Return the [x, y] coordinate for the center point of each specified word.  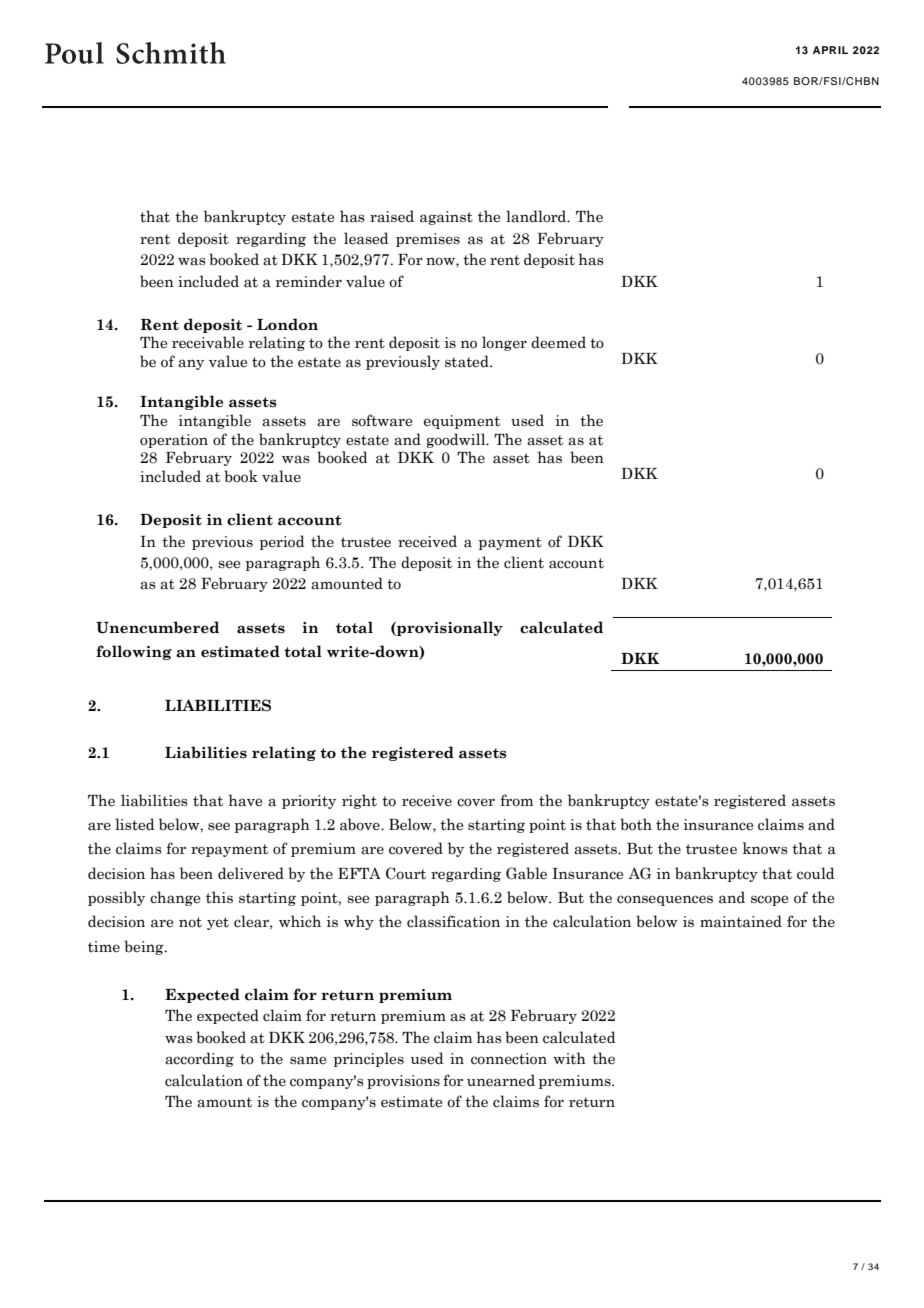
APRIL [830, 50]
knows [765, 848]
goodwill [457, 440]
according [199, 1059]
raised [392, 216]
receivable [208, 342]
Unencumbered [157, 627]
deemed [558, 342]
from [516, 800]
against [446, 218]
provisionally [449, 628]
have [245, 800]
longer [504, 343]
